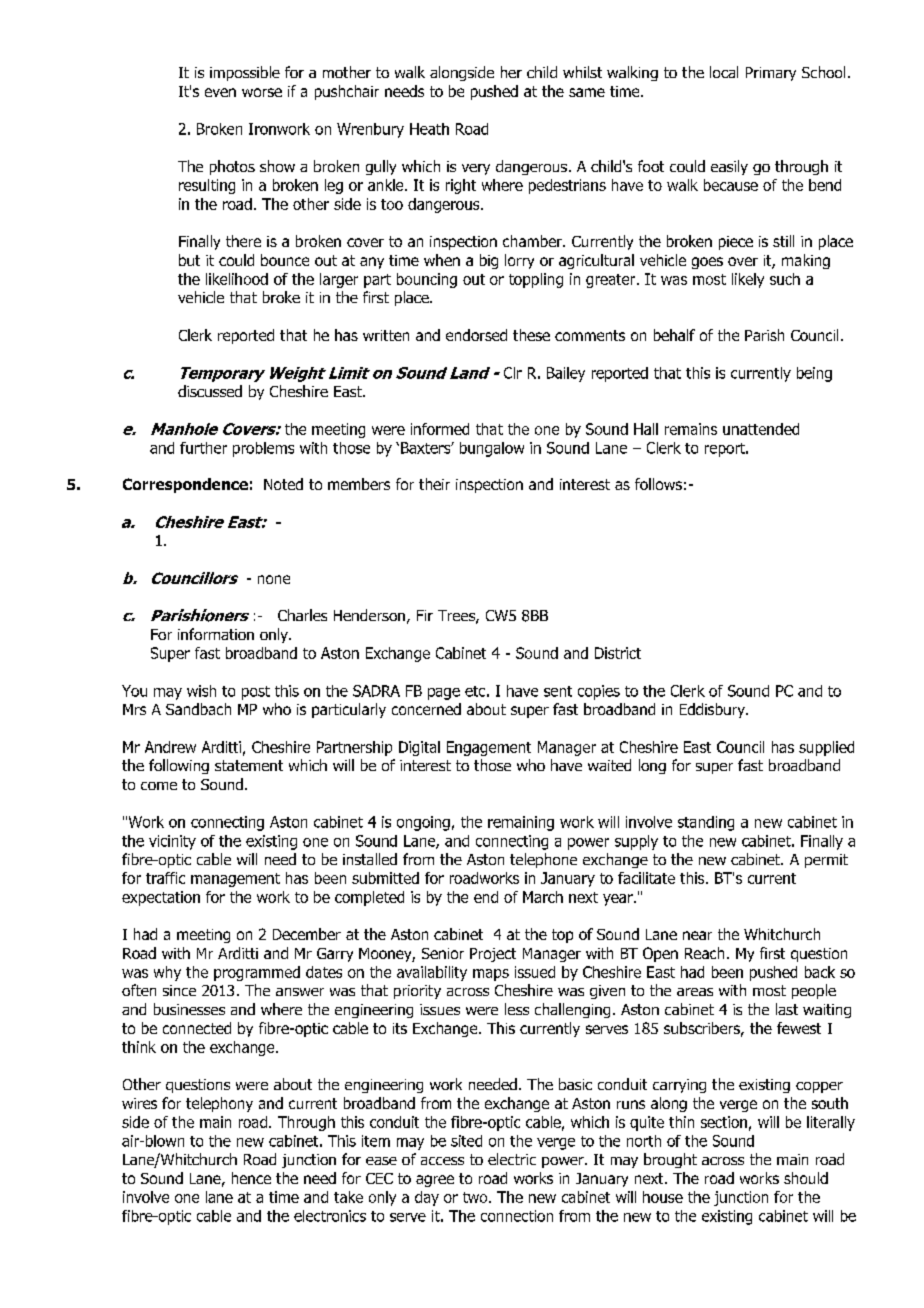 This page has width=924, height=1308. What do you see at coordinates (476, 1197) in the page?
I see `two` at bounding box center [476, 1197].
